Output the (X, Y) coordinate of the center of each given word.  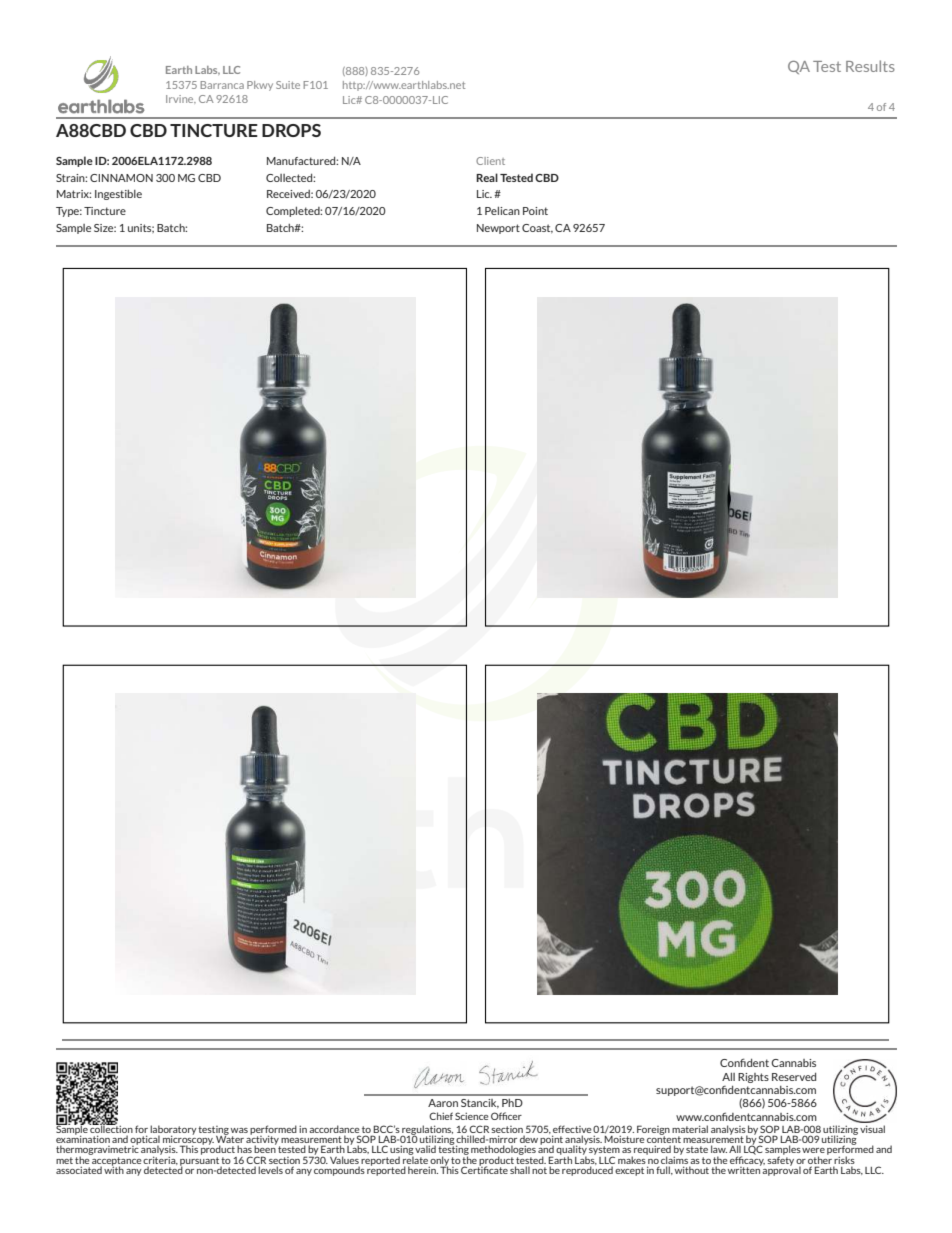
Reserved (794, 1077)
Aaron (443, 1103)
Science (472, 1116)
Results (870, 66)
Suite (288, 85)
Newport (498, 229)
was (239, 1130)
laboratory (173, 1131)
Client (490, 161)
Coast (537, 228)
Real (487, 177)
